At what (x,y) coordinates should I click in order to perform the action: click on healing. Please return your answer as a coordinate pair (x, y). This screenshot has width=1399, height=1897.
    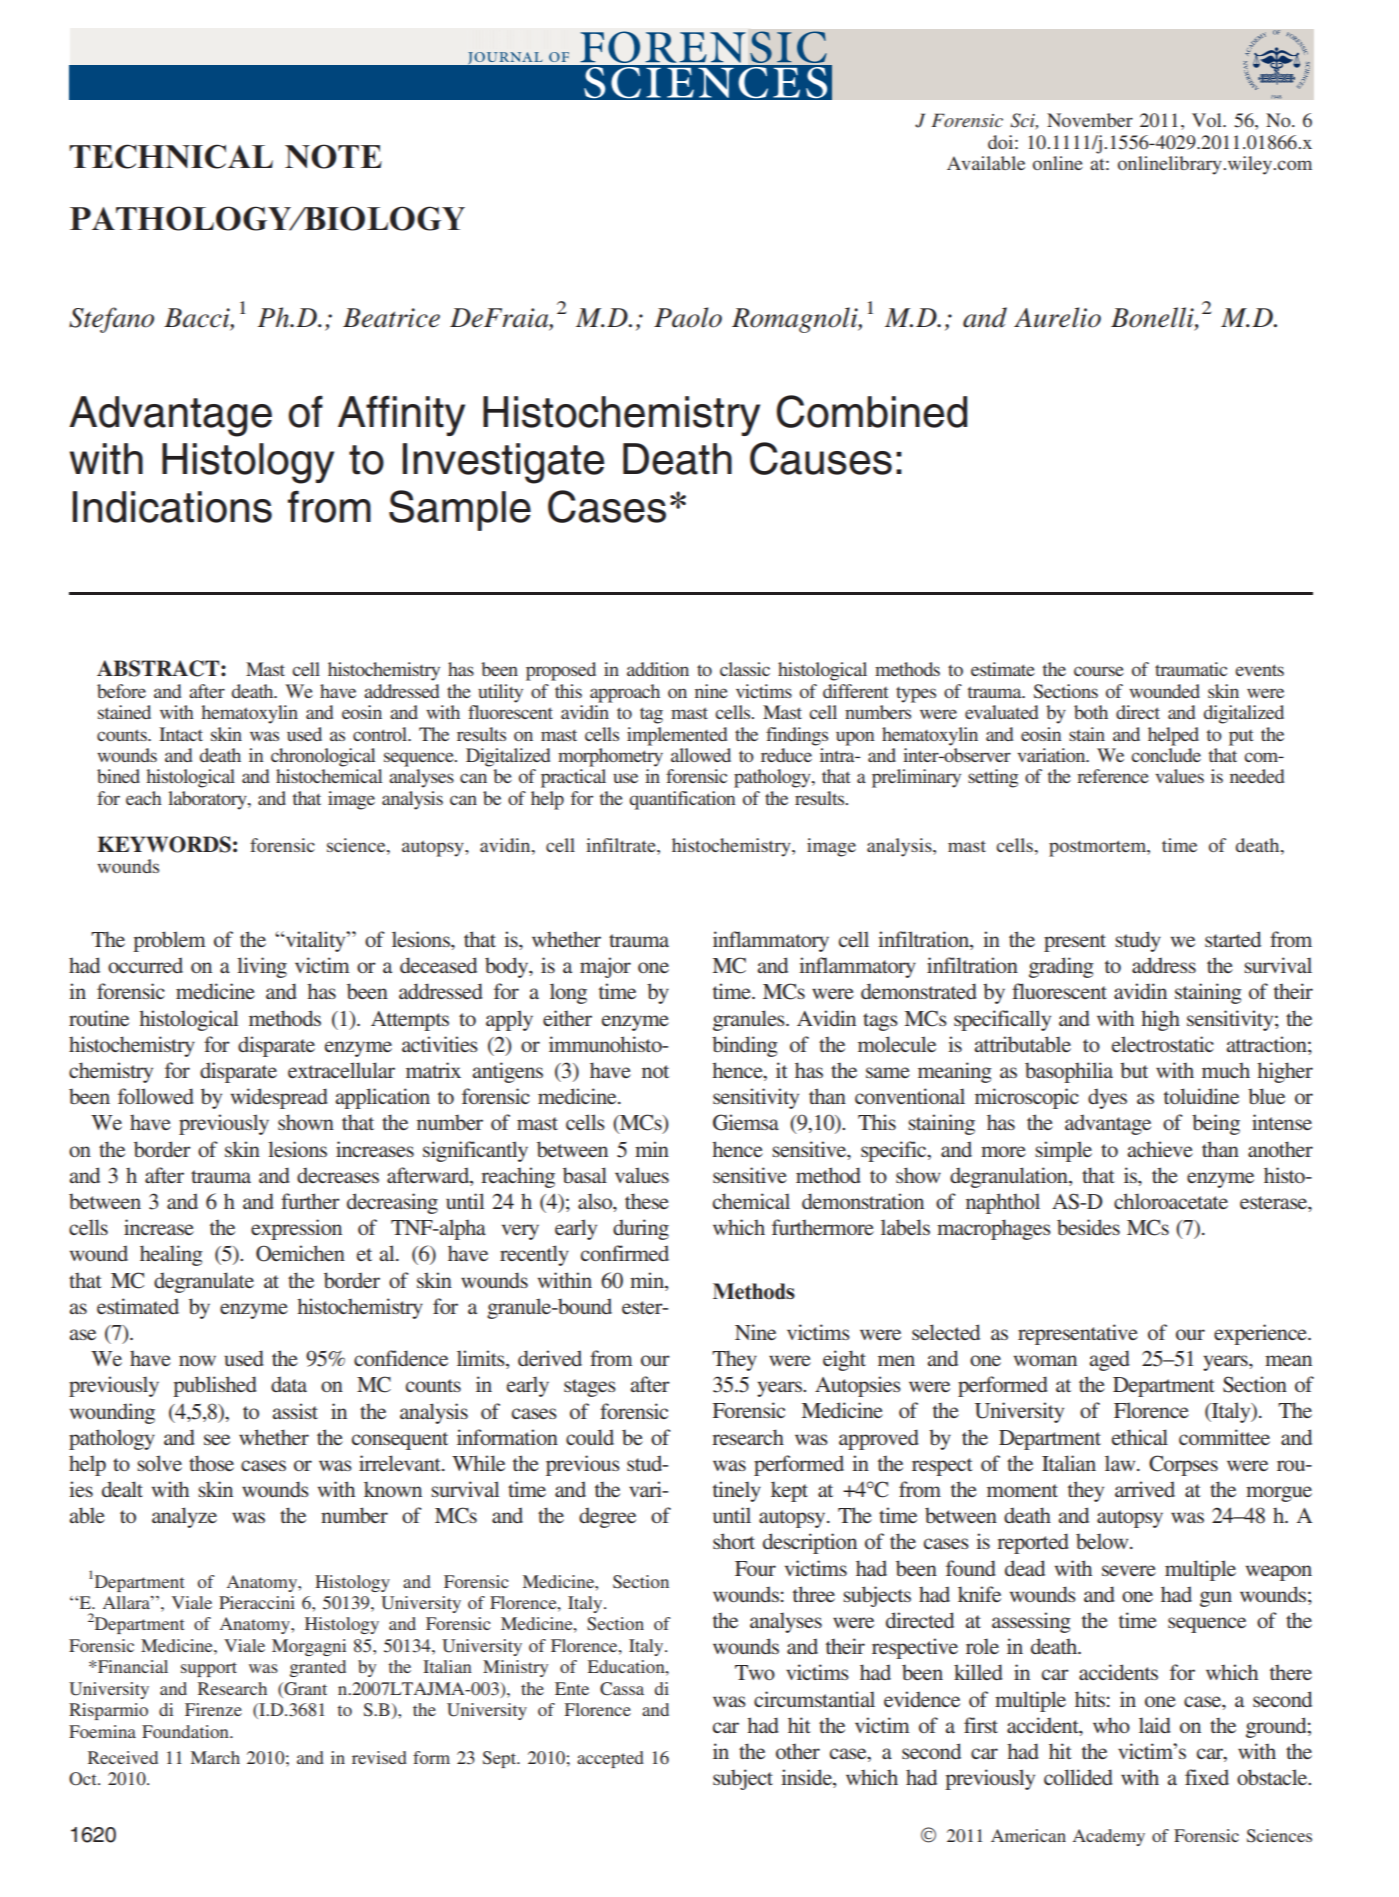
    Looking at the image, I should click on (171, 1255).
